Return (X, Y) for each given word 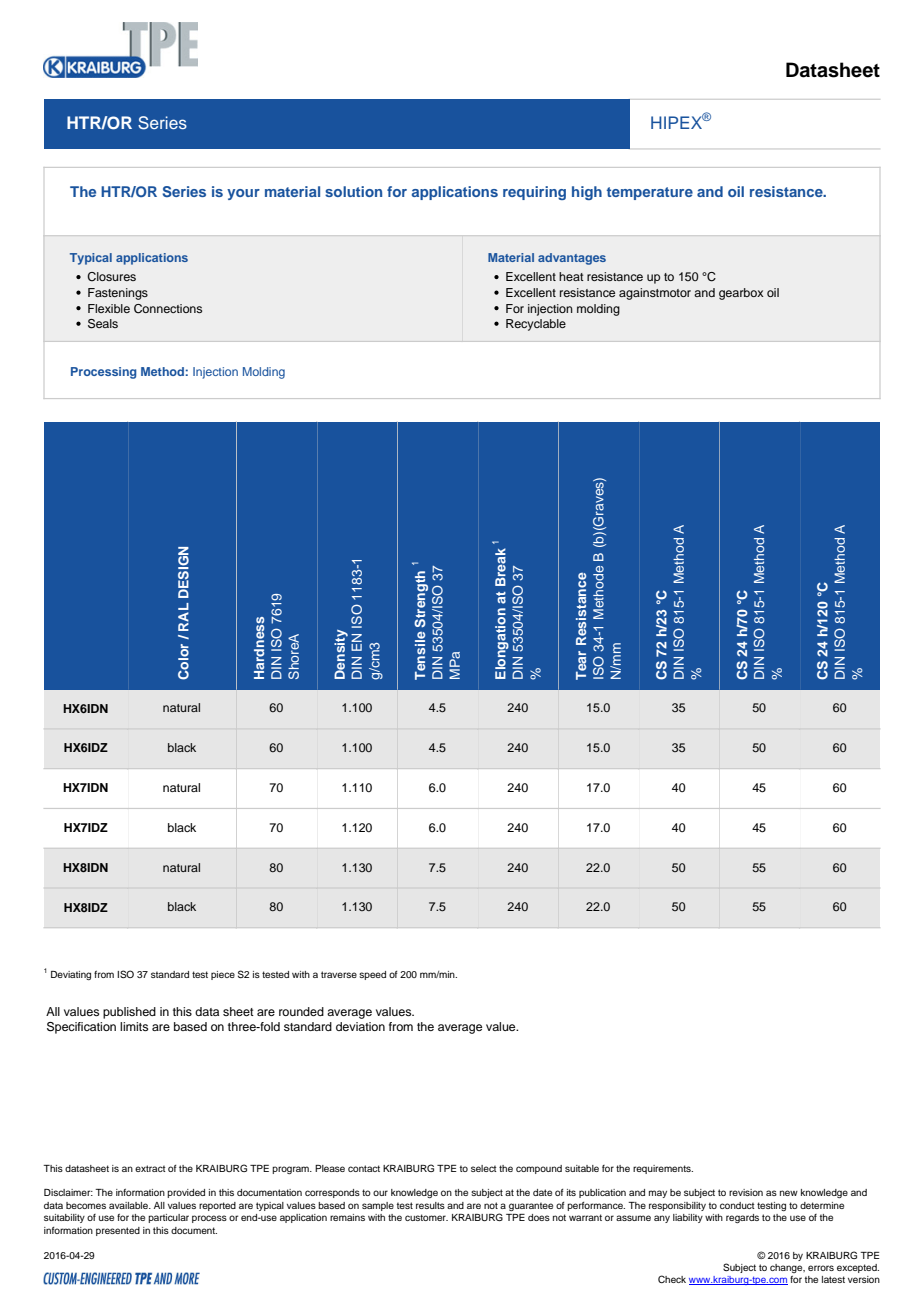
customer (426, 1217)
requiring (534, 193)
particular (168, 1218)
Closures (111, 277)
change (787, 1268)
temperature (650, 193)
